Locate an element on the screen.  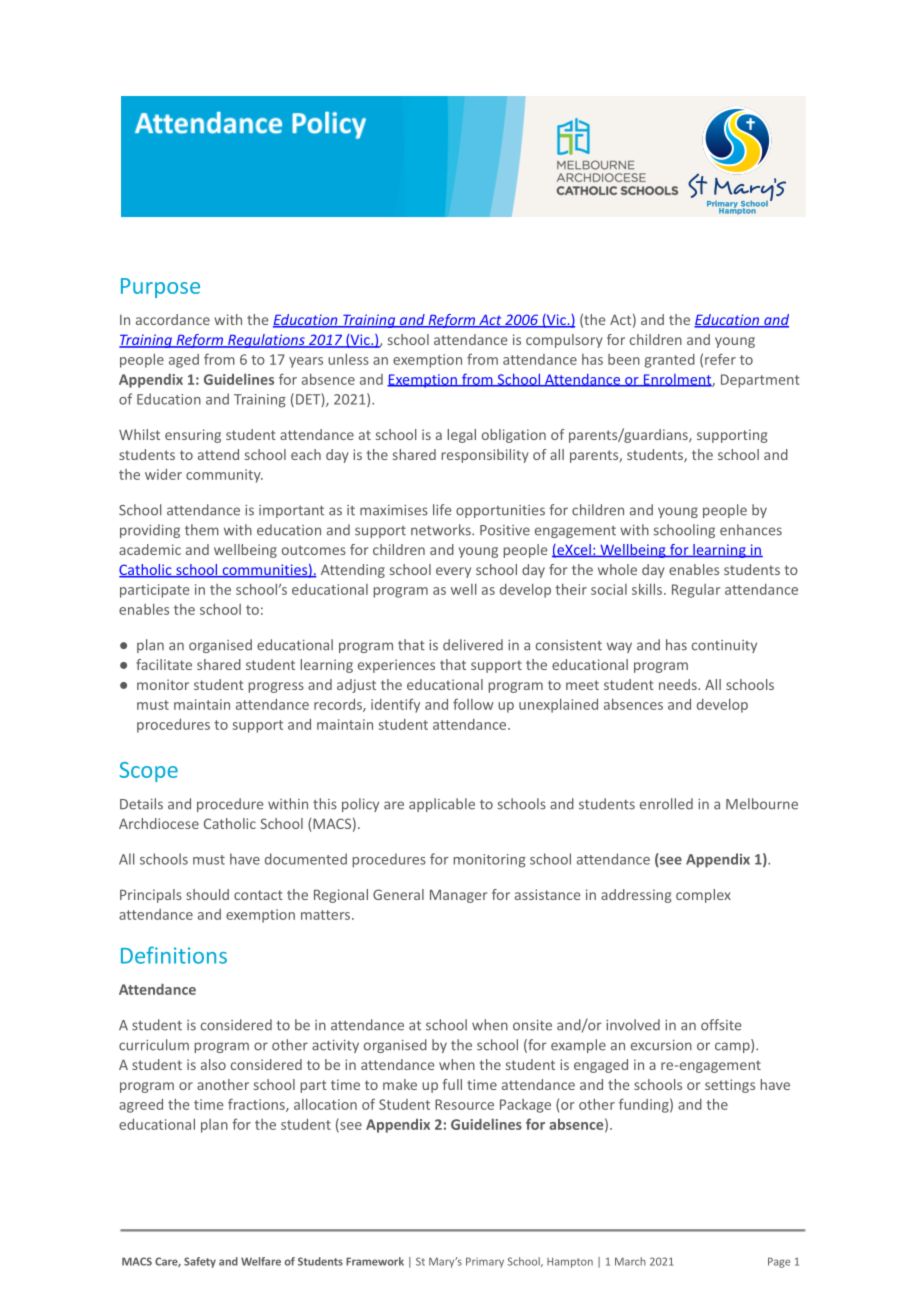
enrolled is located at coordinates (666, 804).
